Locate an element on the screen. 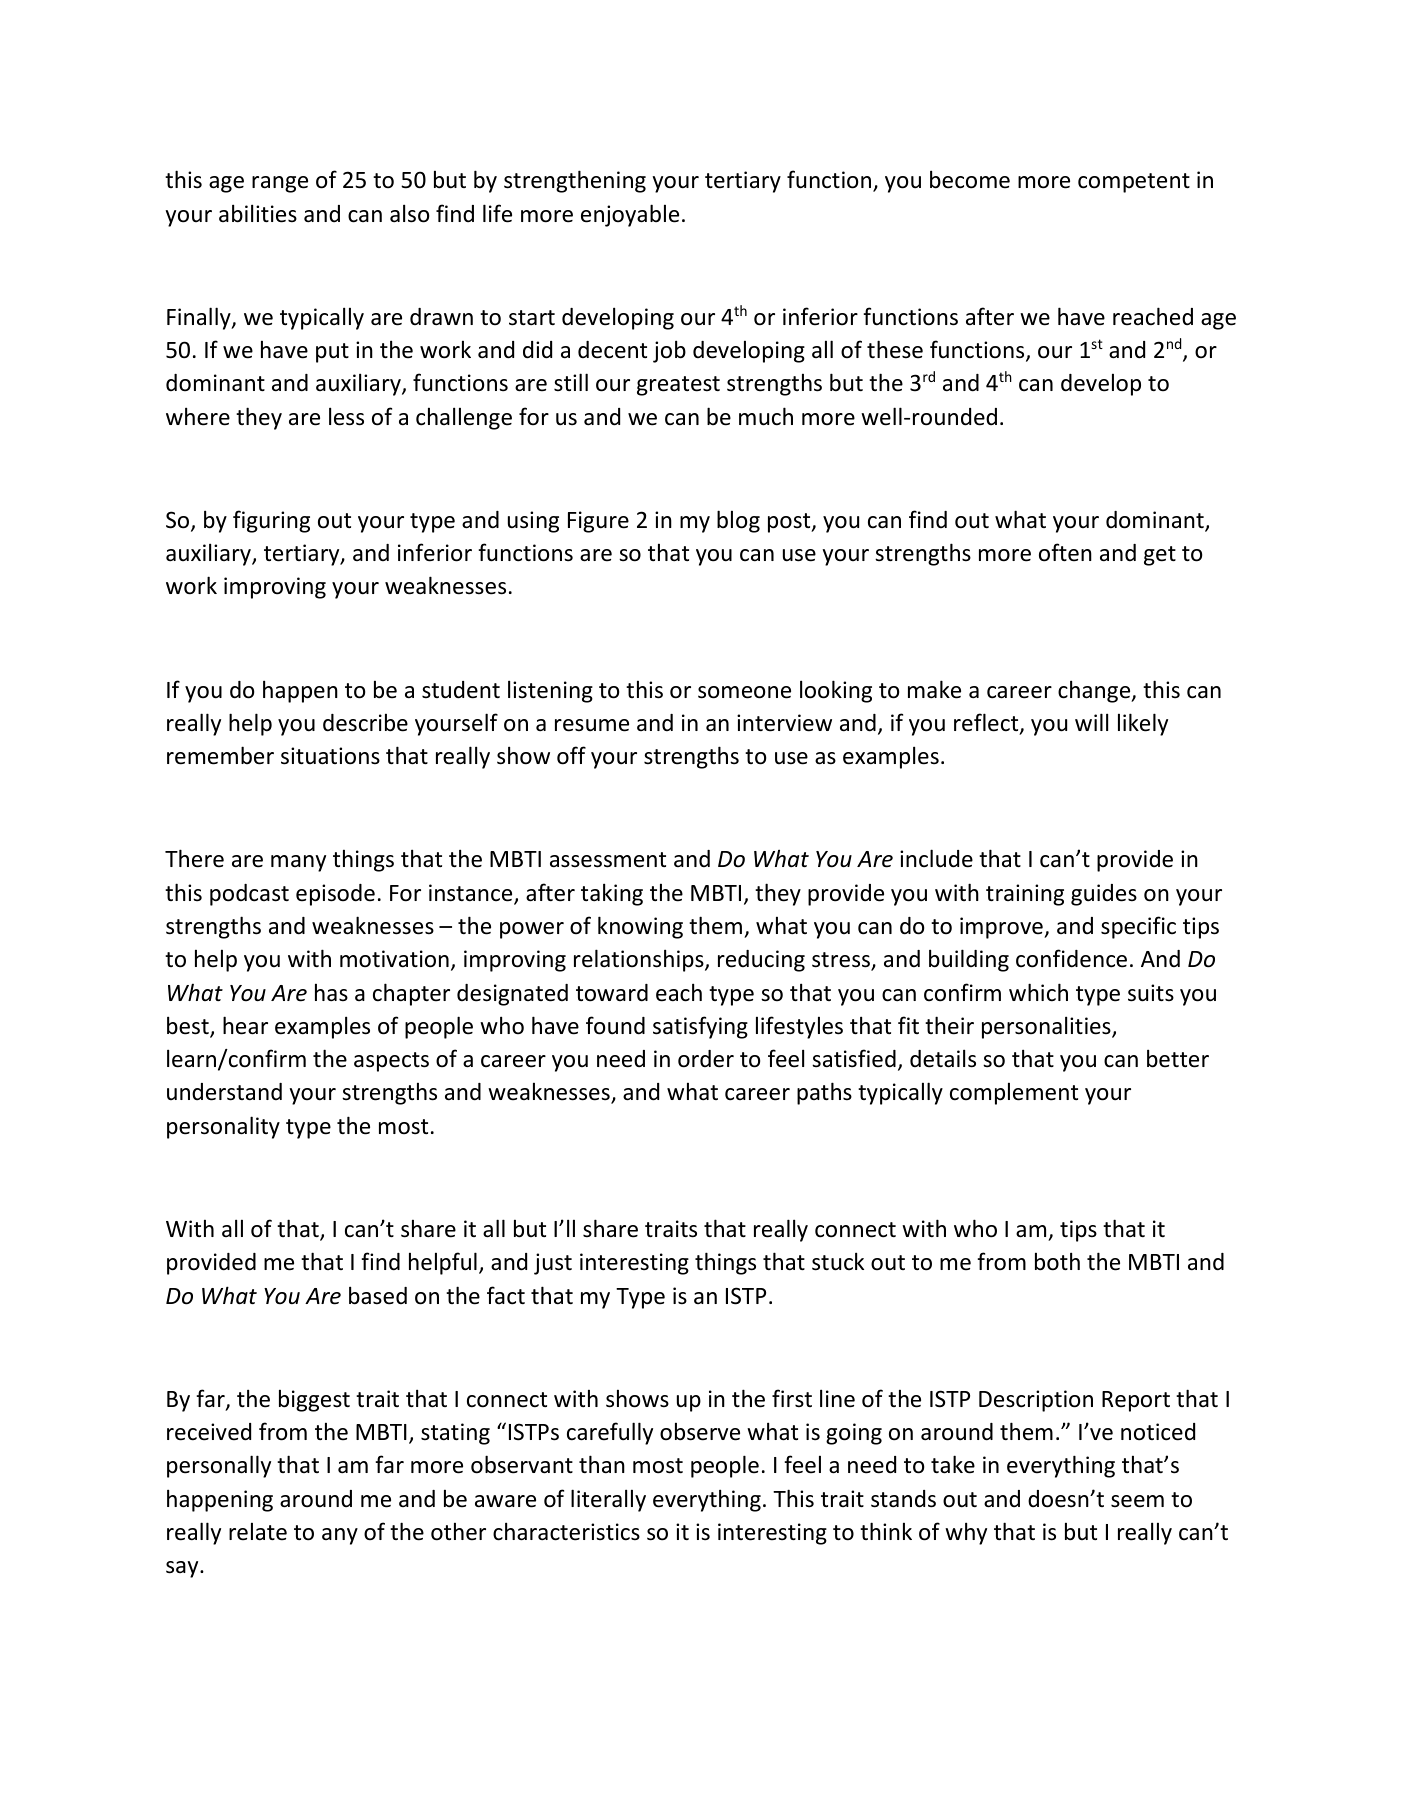  abilities is located at coordinates (258, 213).
